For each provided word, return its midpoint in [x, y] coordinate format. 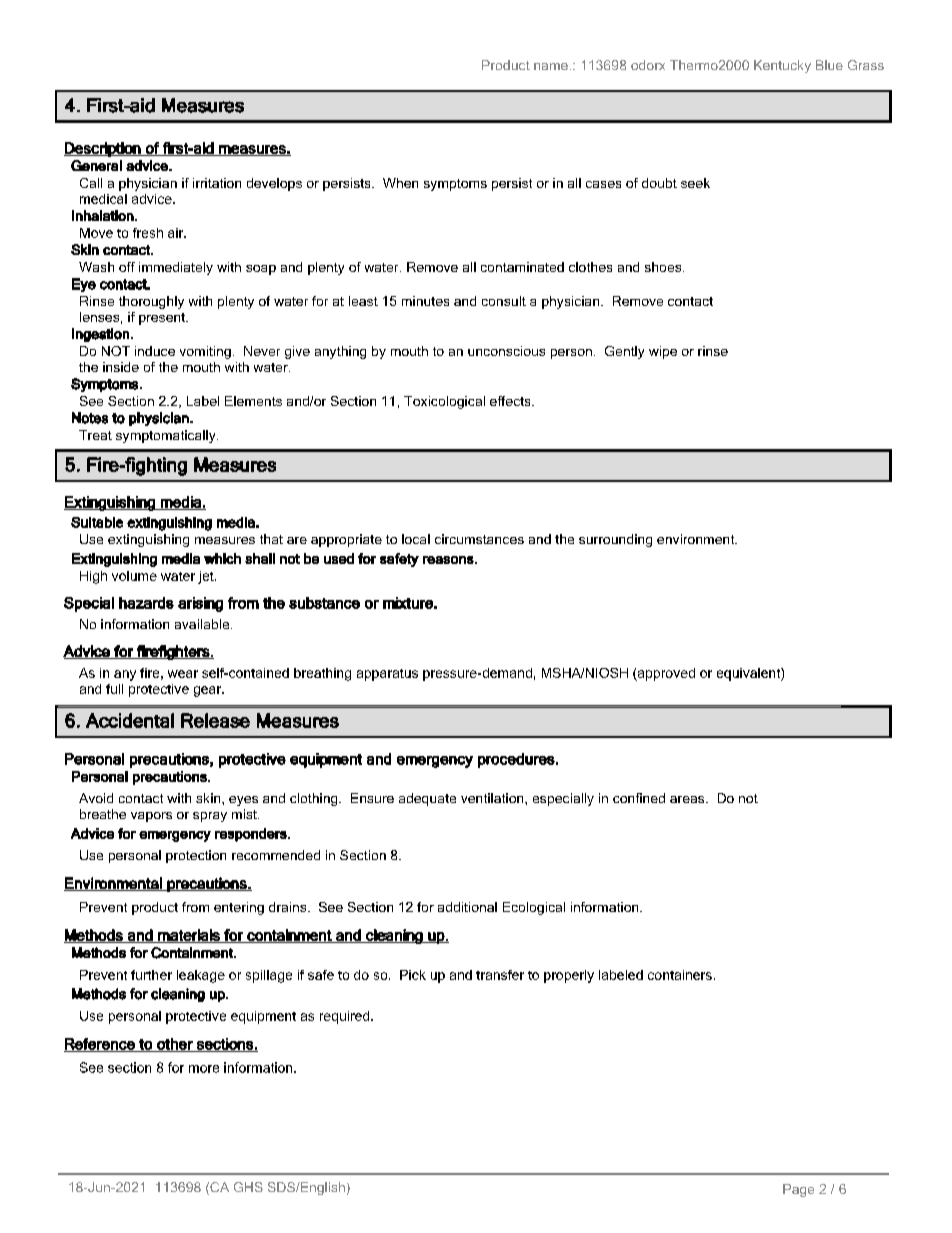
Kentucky [782, 66]
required [346, 1017]
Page [798, 1190]
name [551, 66]
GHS [248, 1187]
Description [103, 149]
